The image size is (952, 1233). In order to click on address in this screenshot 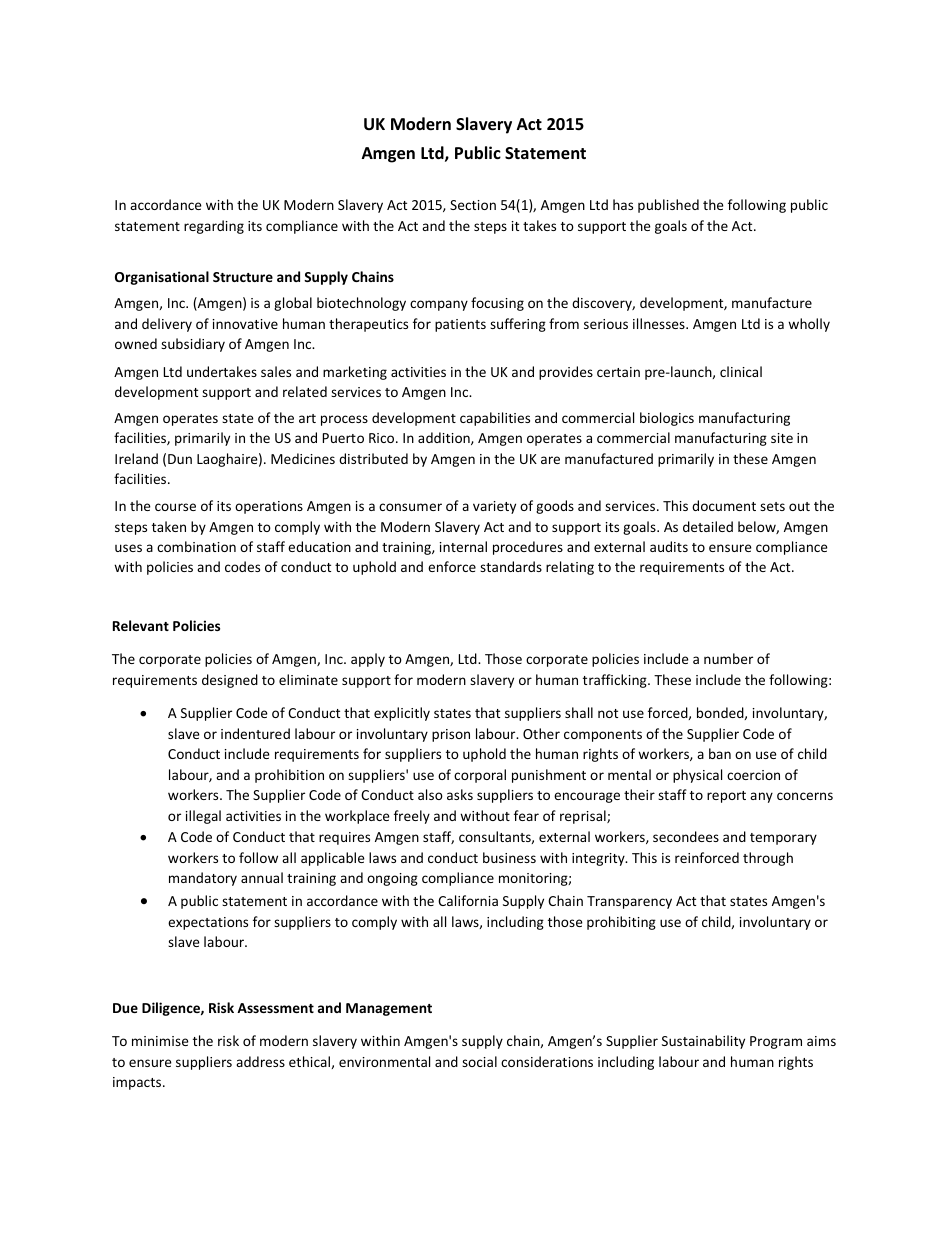, I will do `click(260, 1061)`.
